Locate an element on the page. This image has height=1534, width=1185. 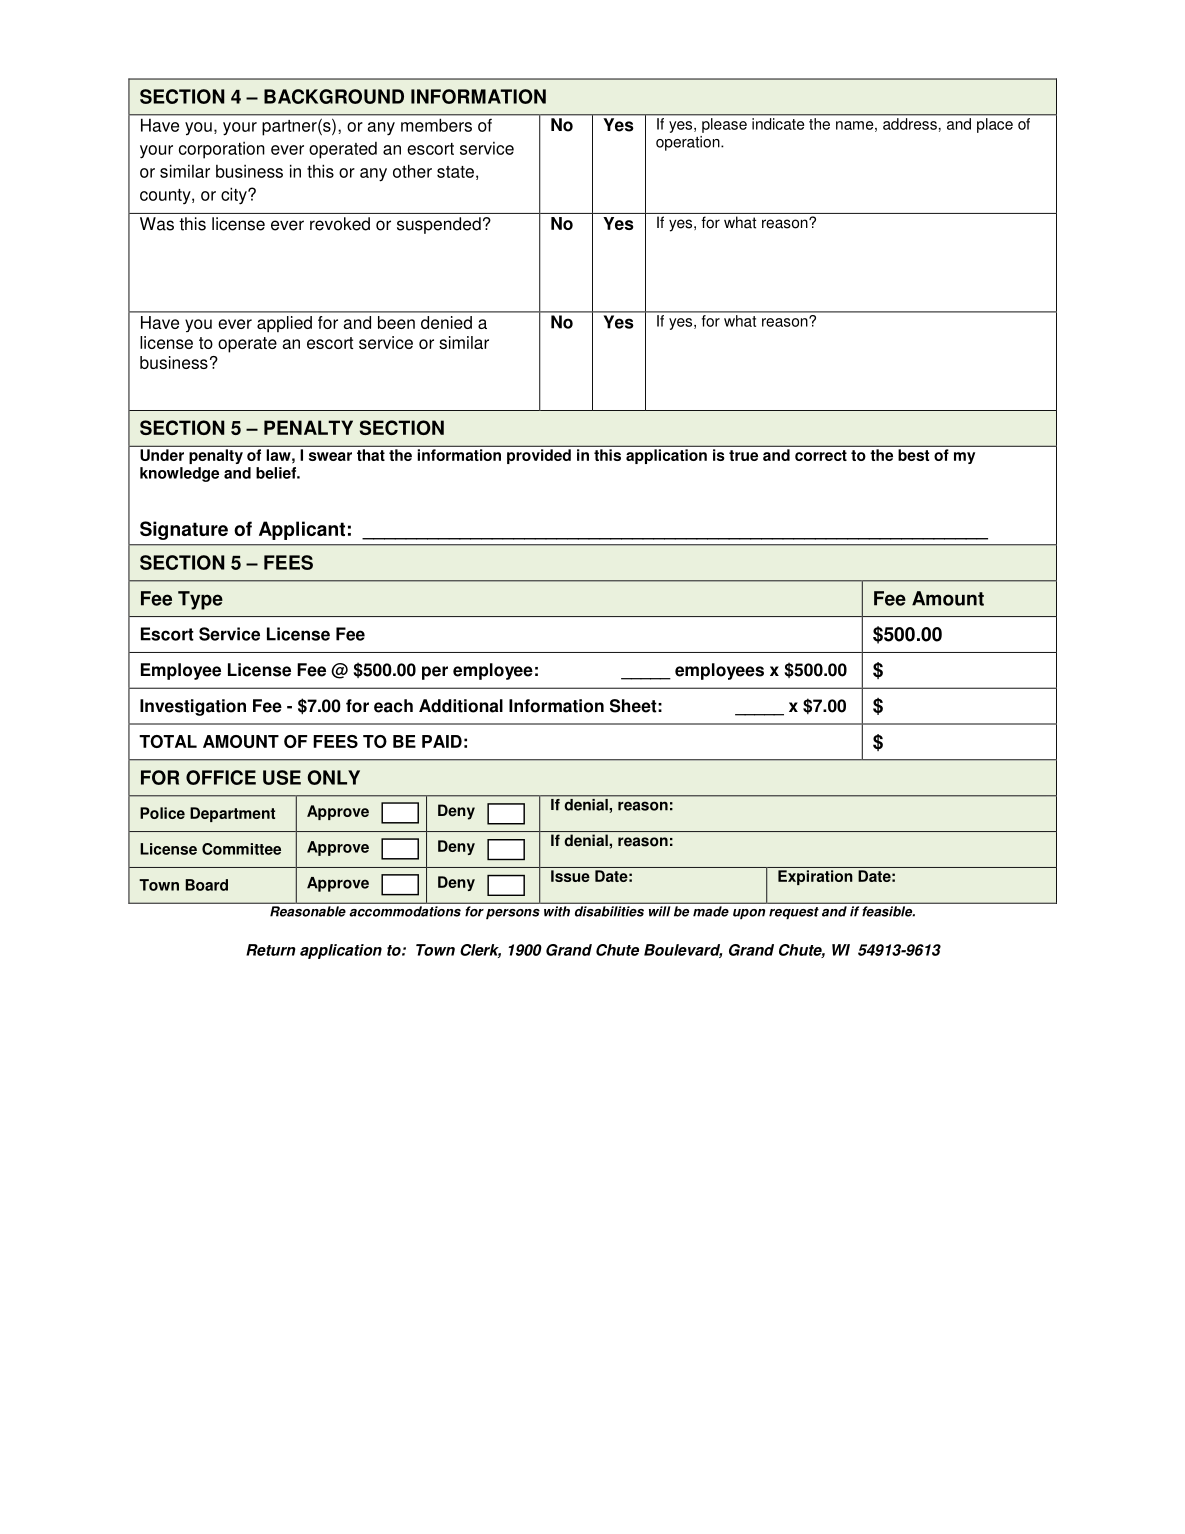
address is located at coordinates (910, 124).
